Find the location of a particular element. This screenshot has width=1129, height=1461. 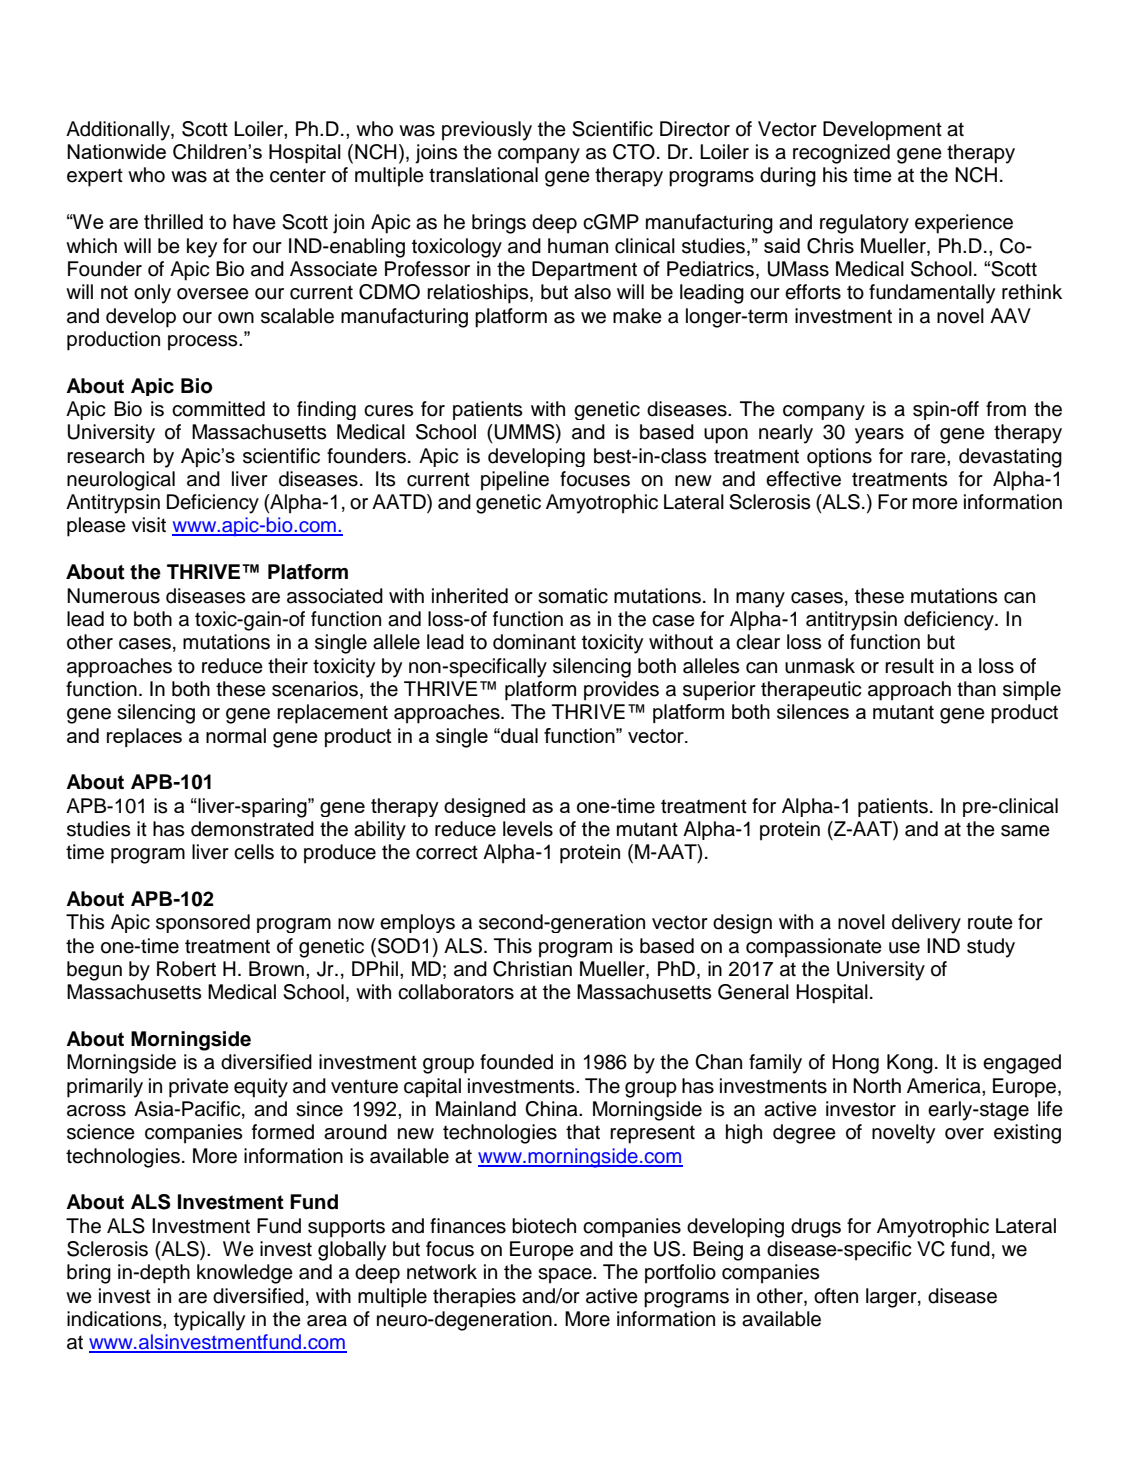

space is located at coordinates (566, 1276).
